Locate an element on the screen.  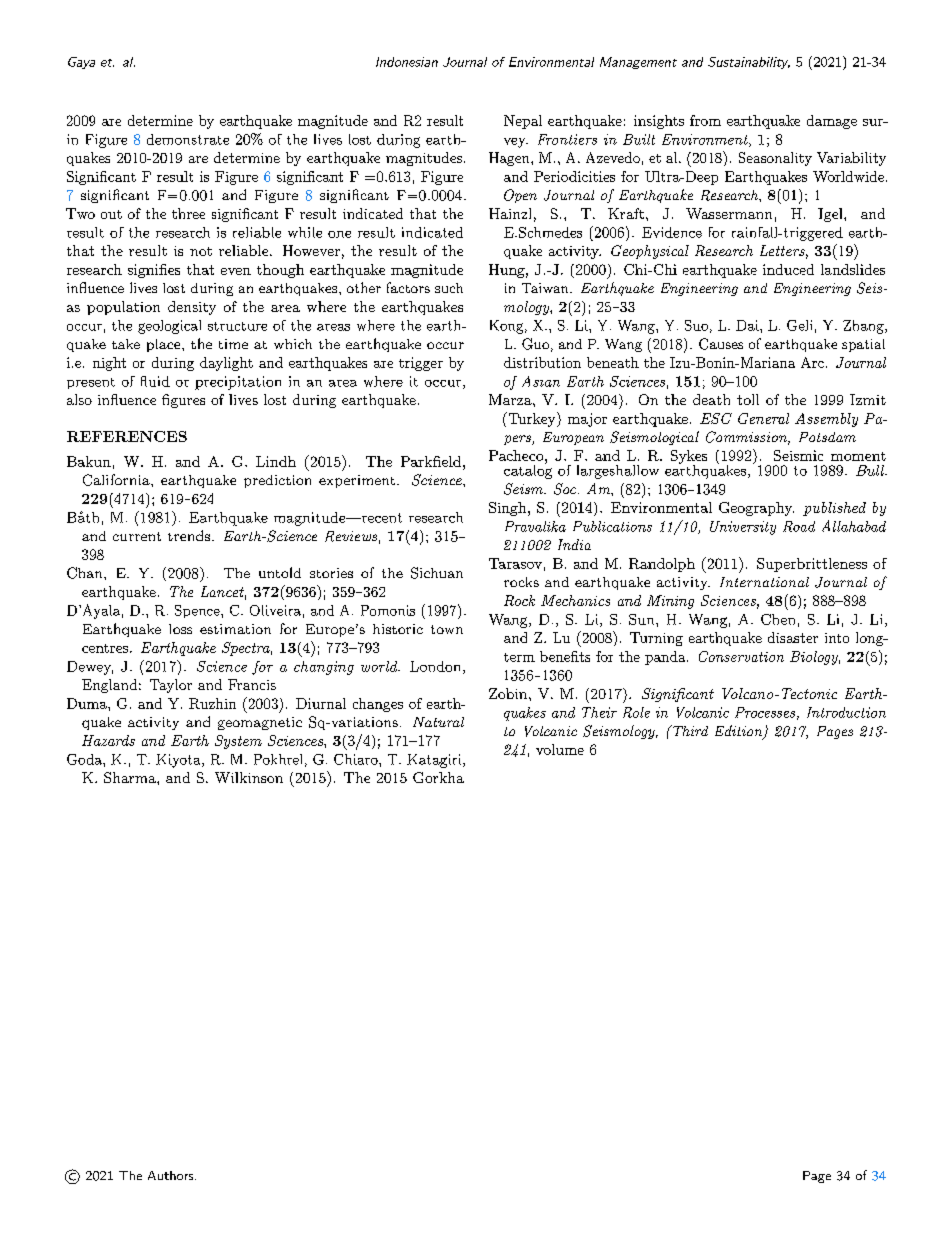
Edition is located at coordinates (739, 732).
